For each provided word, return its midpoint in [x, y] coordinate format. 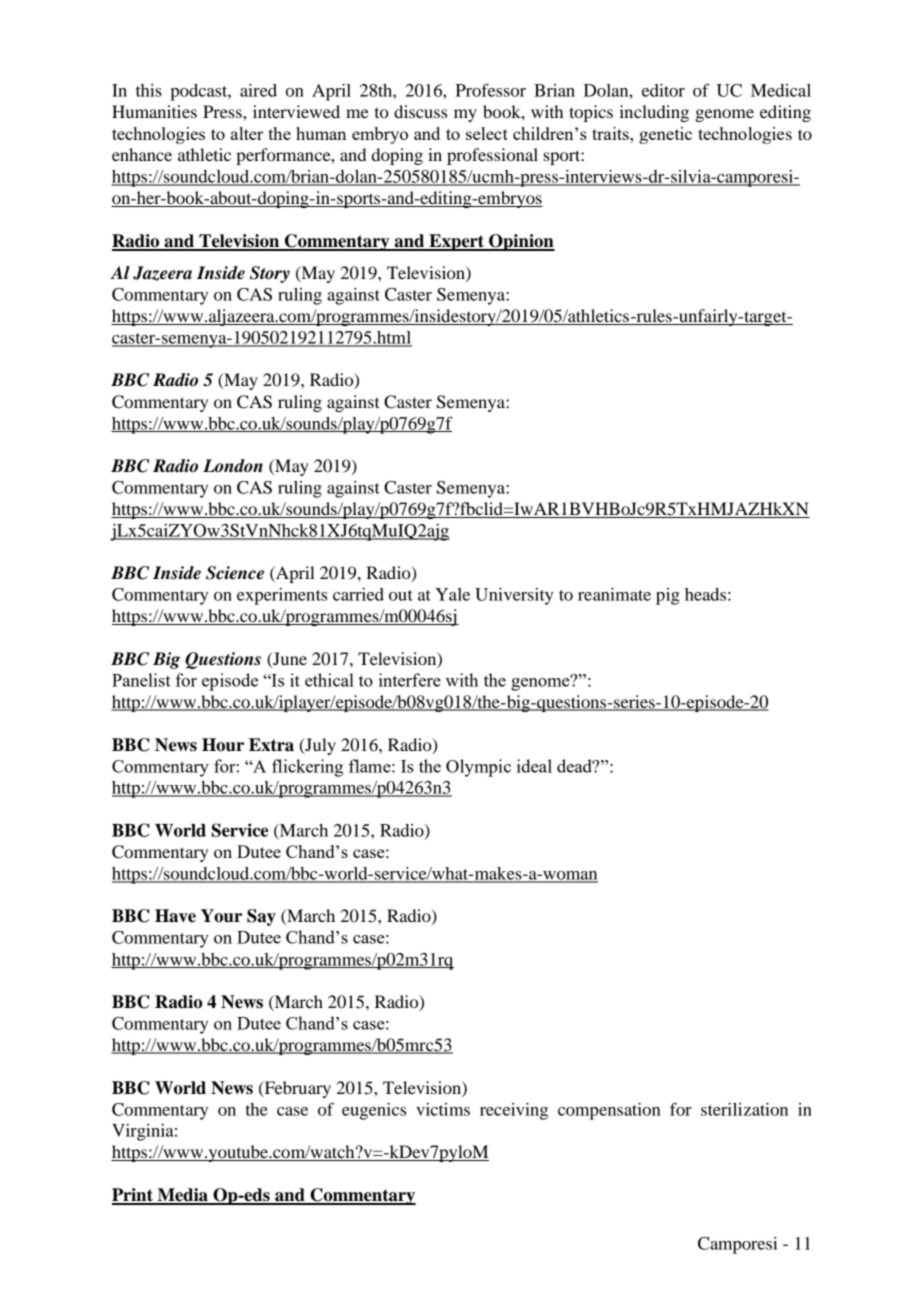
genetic [665, 135]
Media [182, 1196]
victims [443, 1109]
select [487, 133]
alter [247, 133]
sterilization [744, 1109]
